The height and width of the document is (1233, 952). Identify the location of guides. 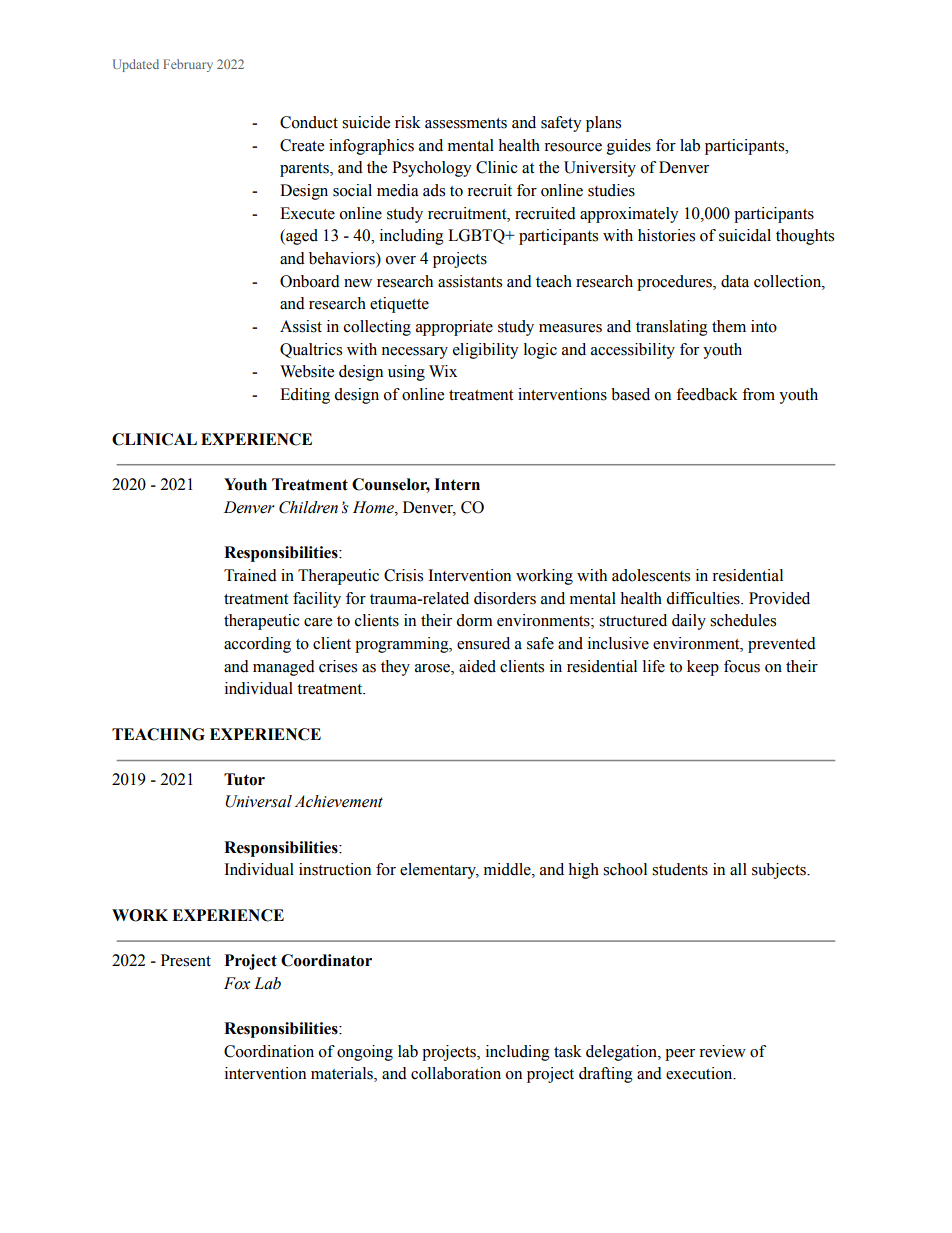
(629, 147).
